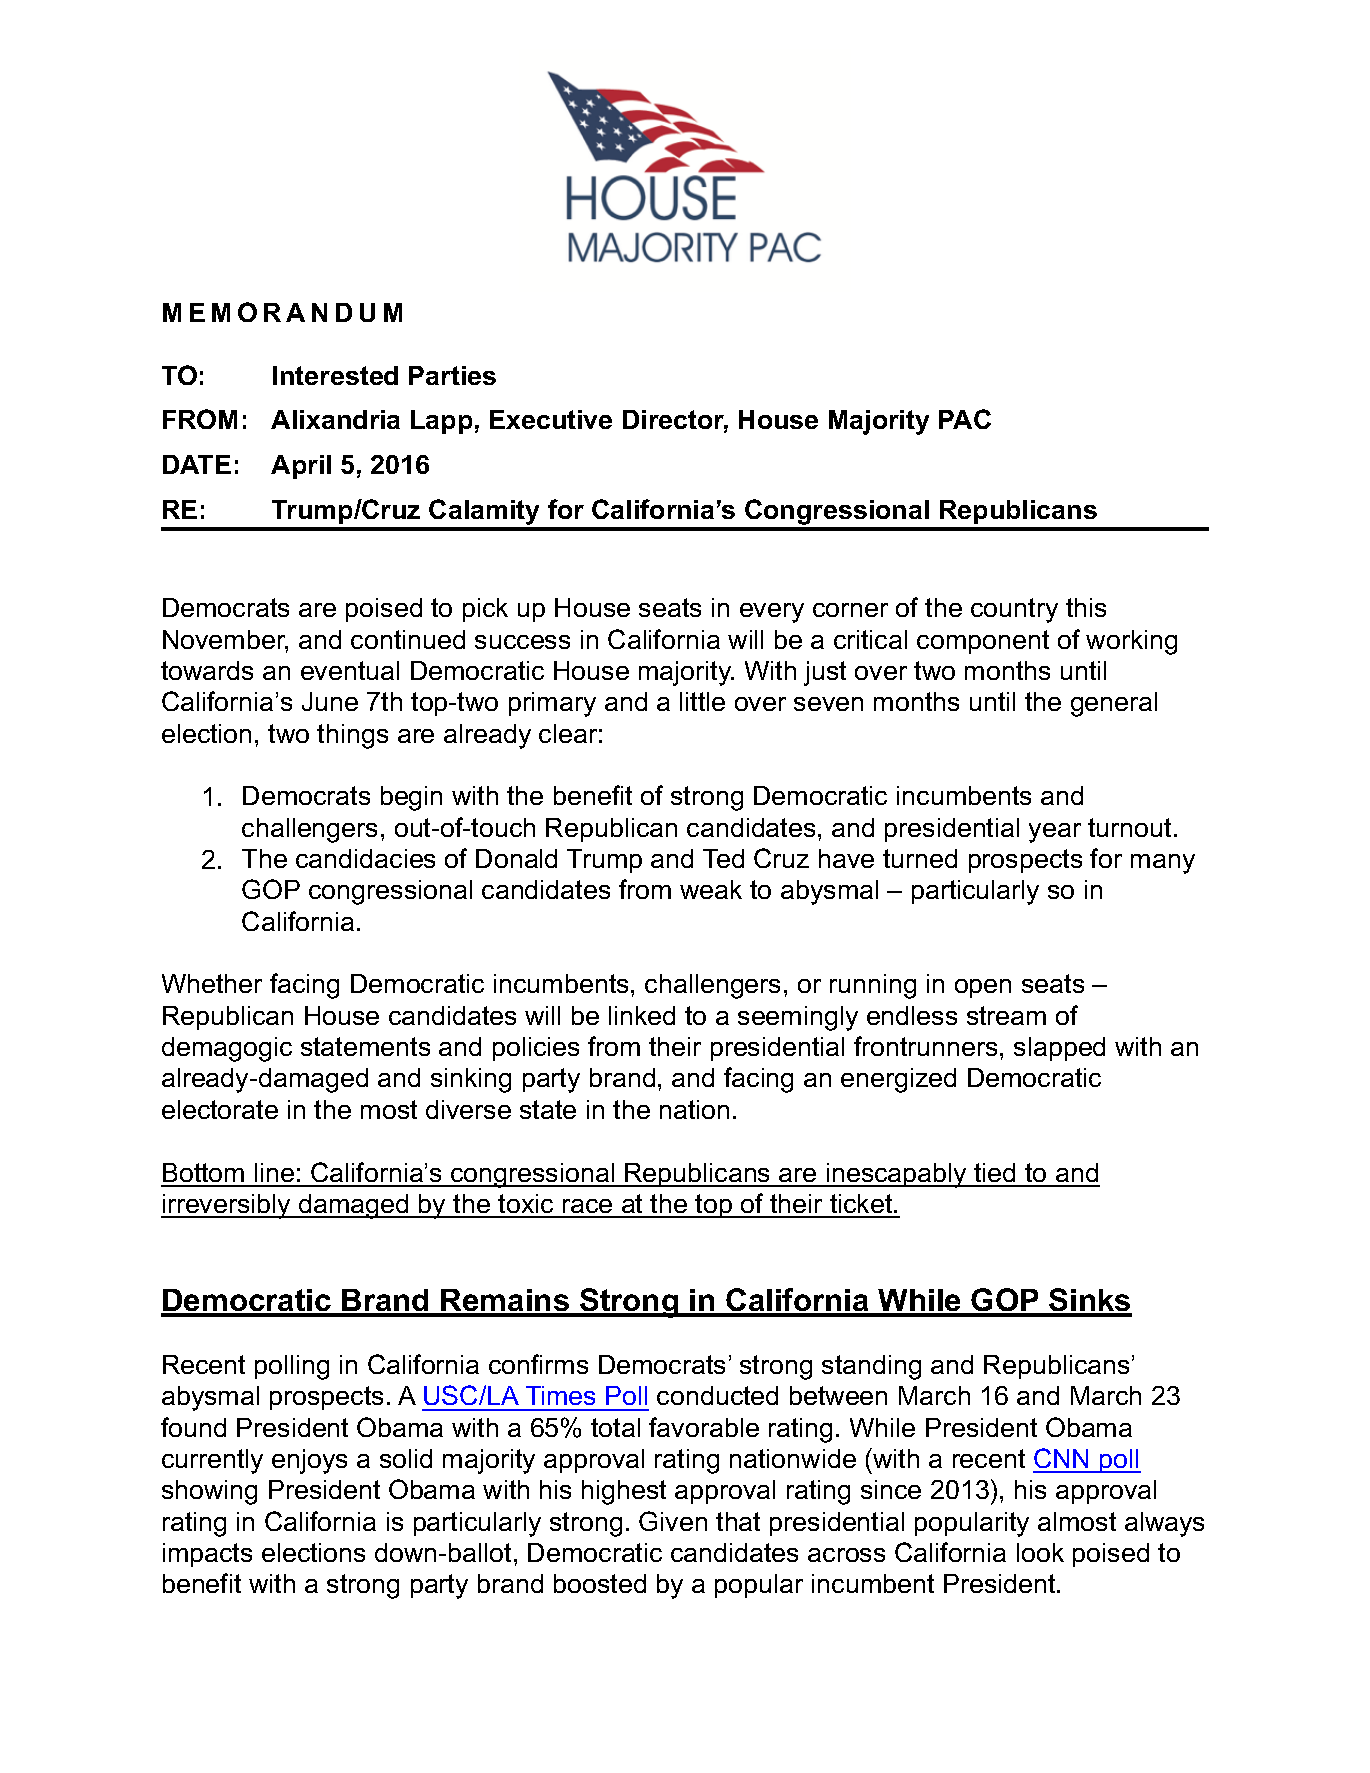 Image resolution: width=1370 pixels, height=1773 pixels. Describe the element at coordinates (711, 889) in the screenshot. I see `weak` at that location.
